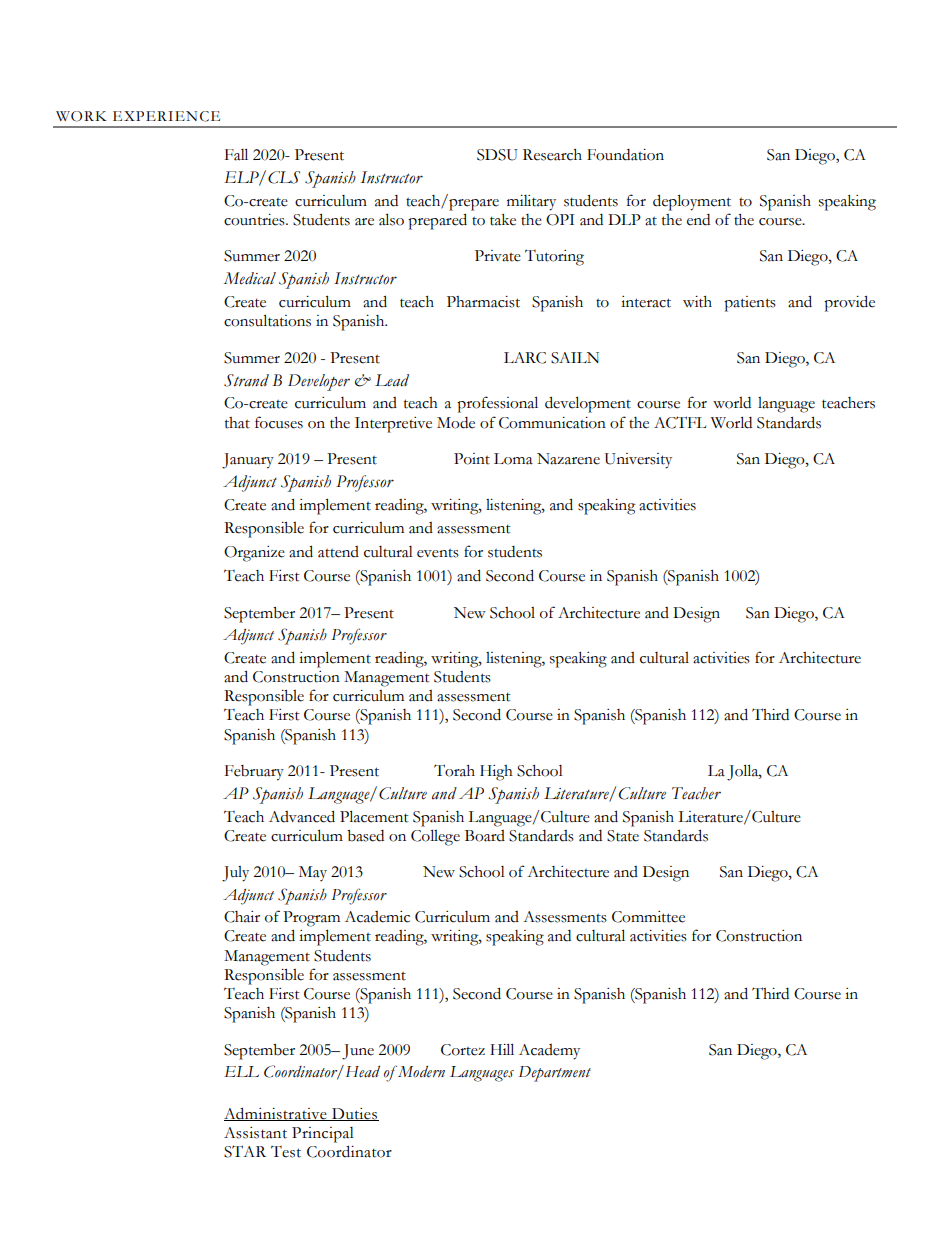  What do you see at coordinates (555, 1074) in the document?
I see `Department` at bounding box center [555, 1074].
